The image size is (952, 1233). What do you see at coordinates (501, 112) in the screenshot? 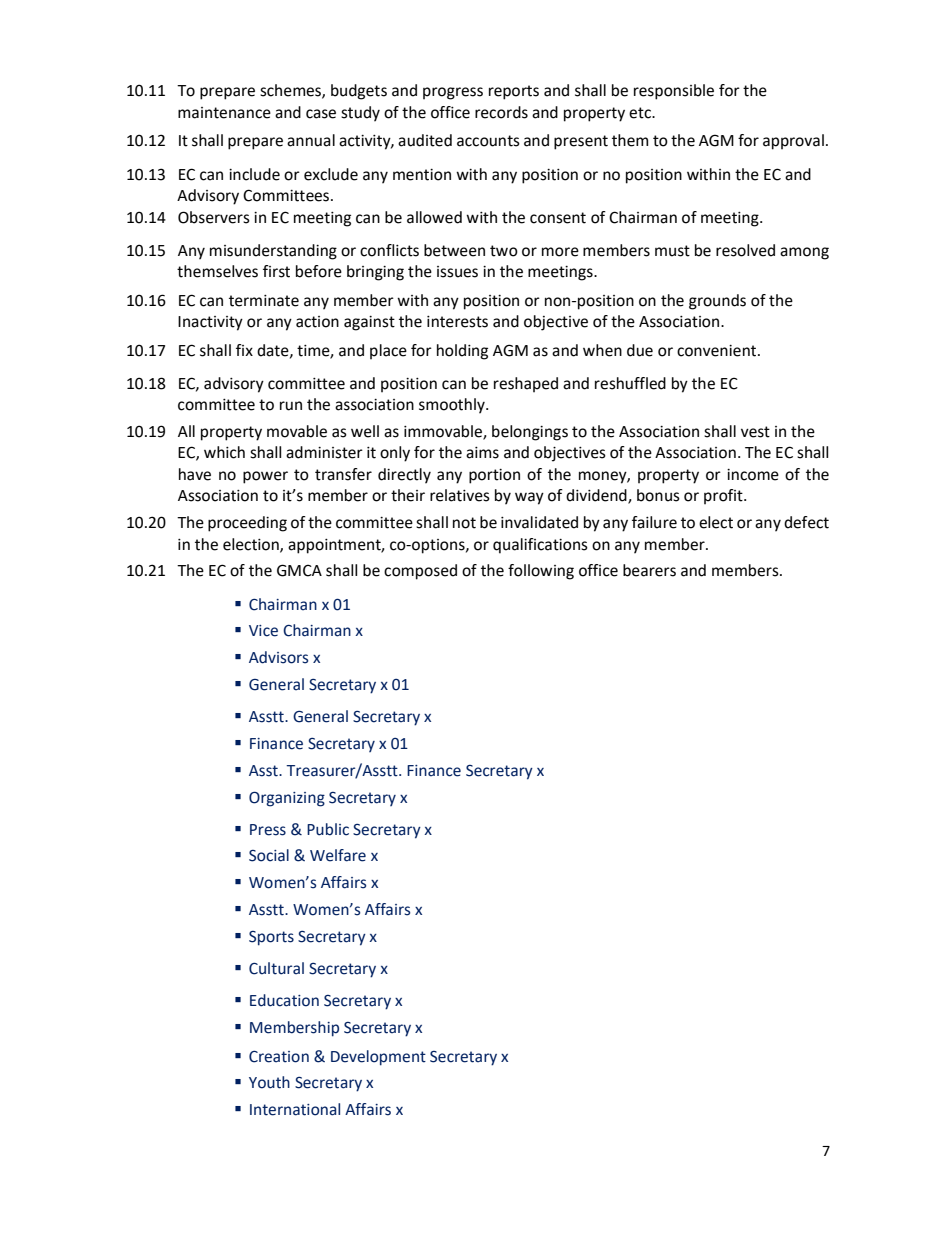
I see `records` at bounding box center [501, 112].
